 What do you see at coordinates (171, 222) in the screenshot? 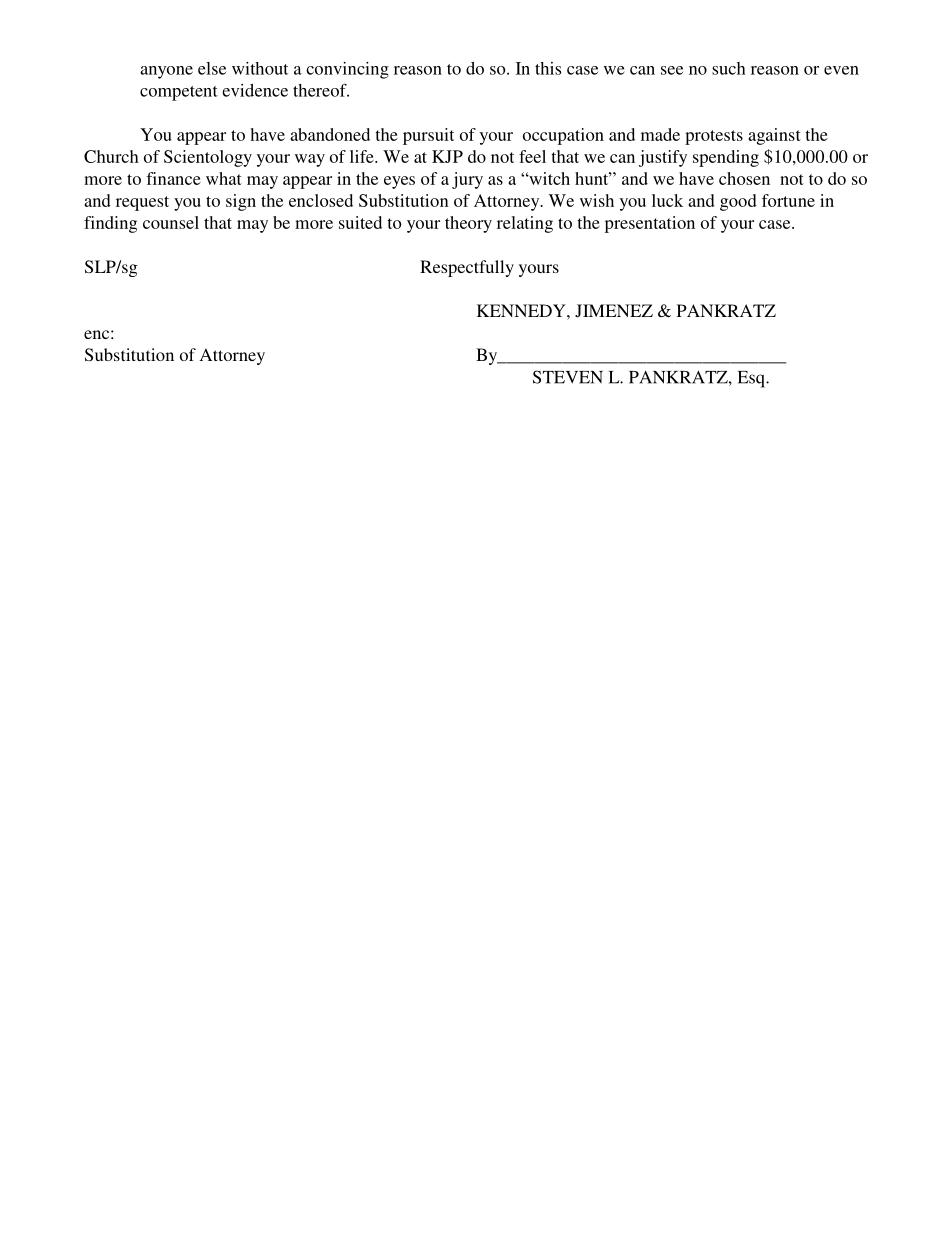
I see `counsel` at bounding box center [171, 222].
